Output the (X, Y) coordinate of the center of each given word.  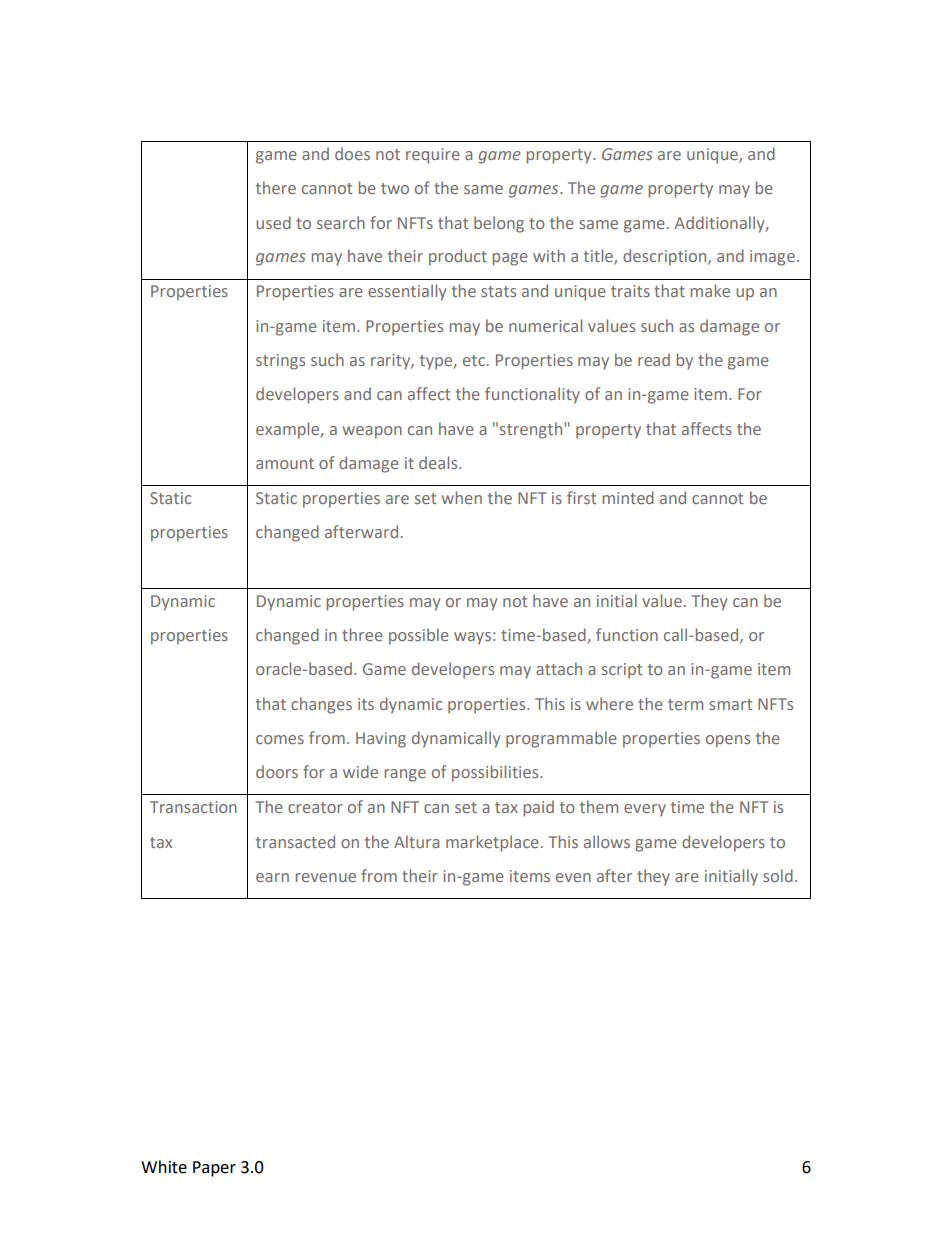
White (164, 1167)
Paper (214, 1169)
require (433, 156)
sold (778, 875)
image (774, 258)
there (276, 187)
